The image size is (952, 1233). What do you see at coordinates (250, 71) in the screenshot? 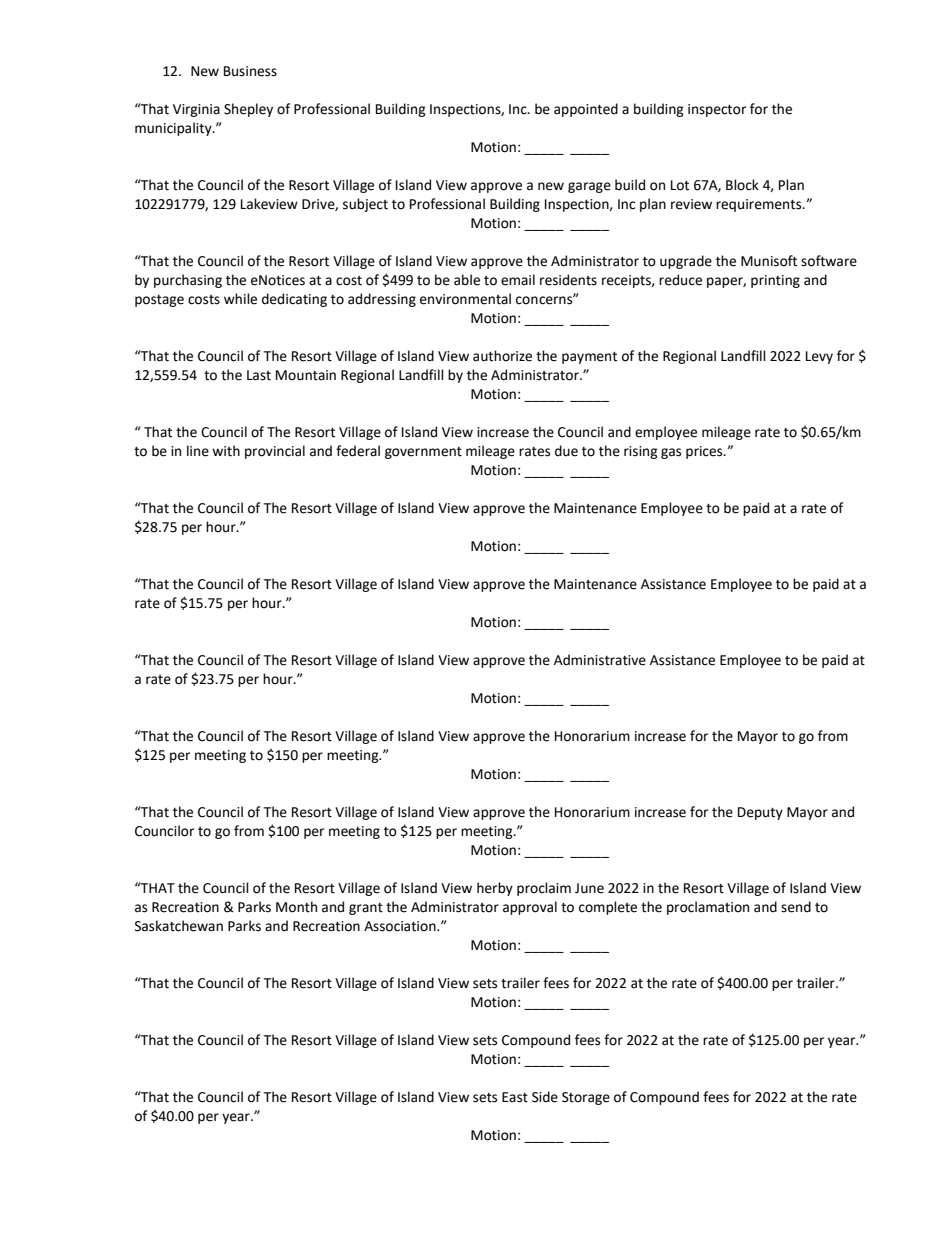
I see `Business` at bounding box center [250, 71].
